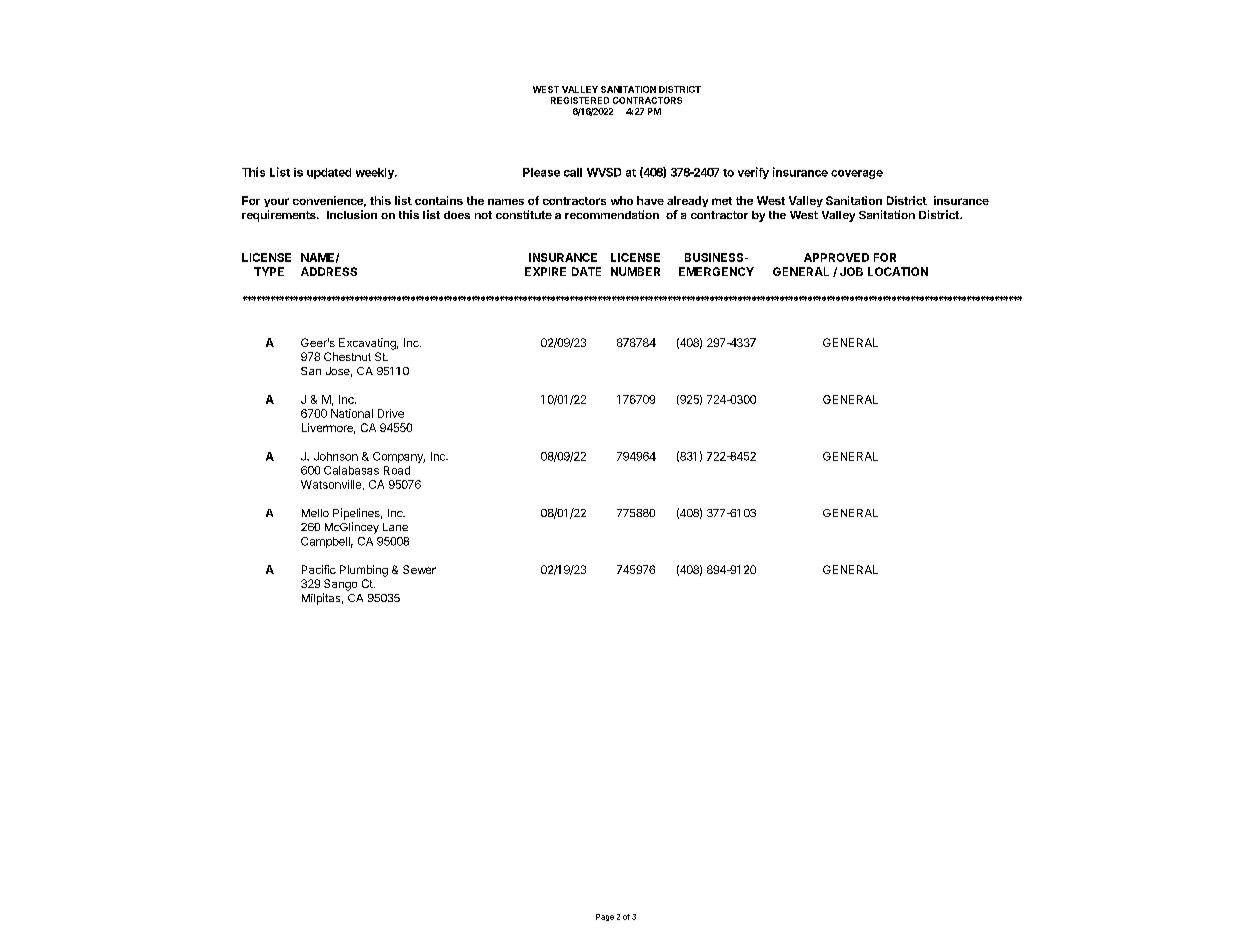  Describe the element at coordinates (851, 271) in the page. I see `JOB` at that location.
